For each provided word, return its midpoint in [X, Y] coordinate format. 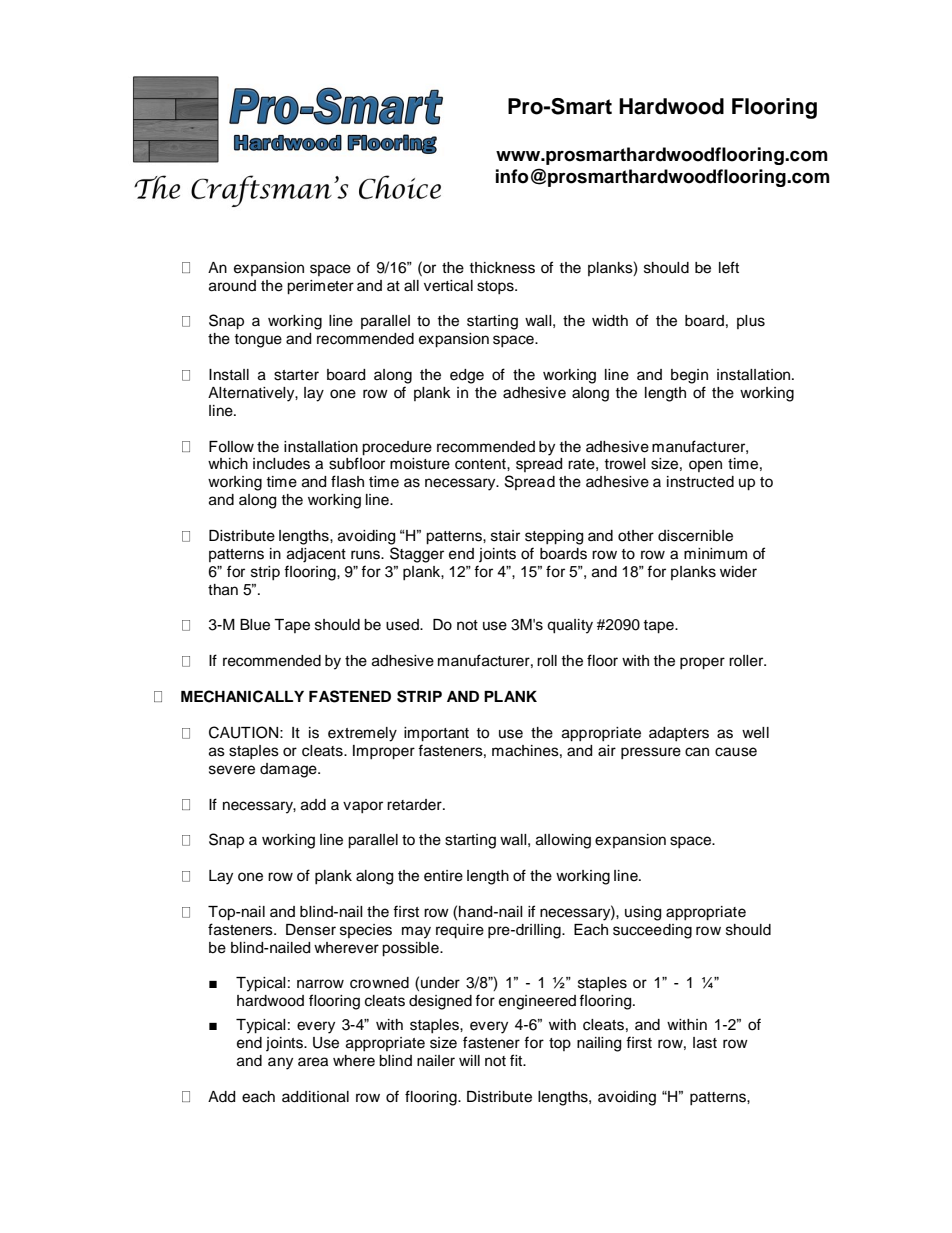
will [469, 1060]
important [436, 734]
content [481, 464]
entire [443, 876]
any [280, 1063]
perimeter [320, 287]
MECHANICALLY [242, 696]
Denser [311, 930]
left [729, 267]
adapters [679, 734]
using [643, 913]
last [705, 1043]
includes [281, 464]
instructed [700, 482]
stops [496, 287]
